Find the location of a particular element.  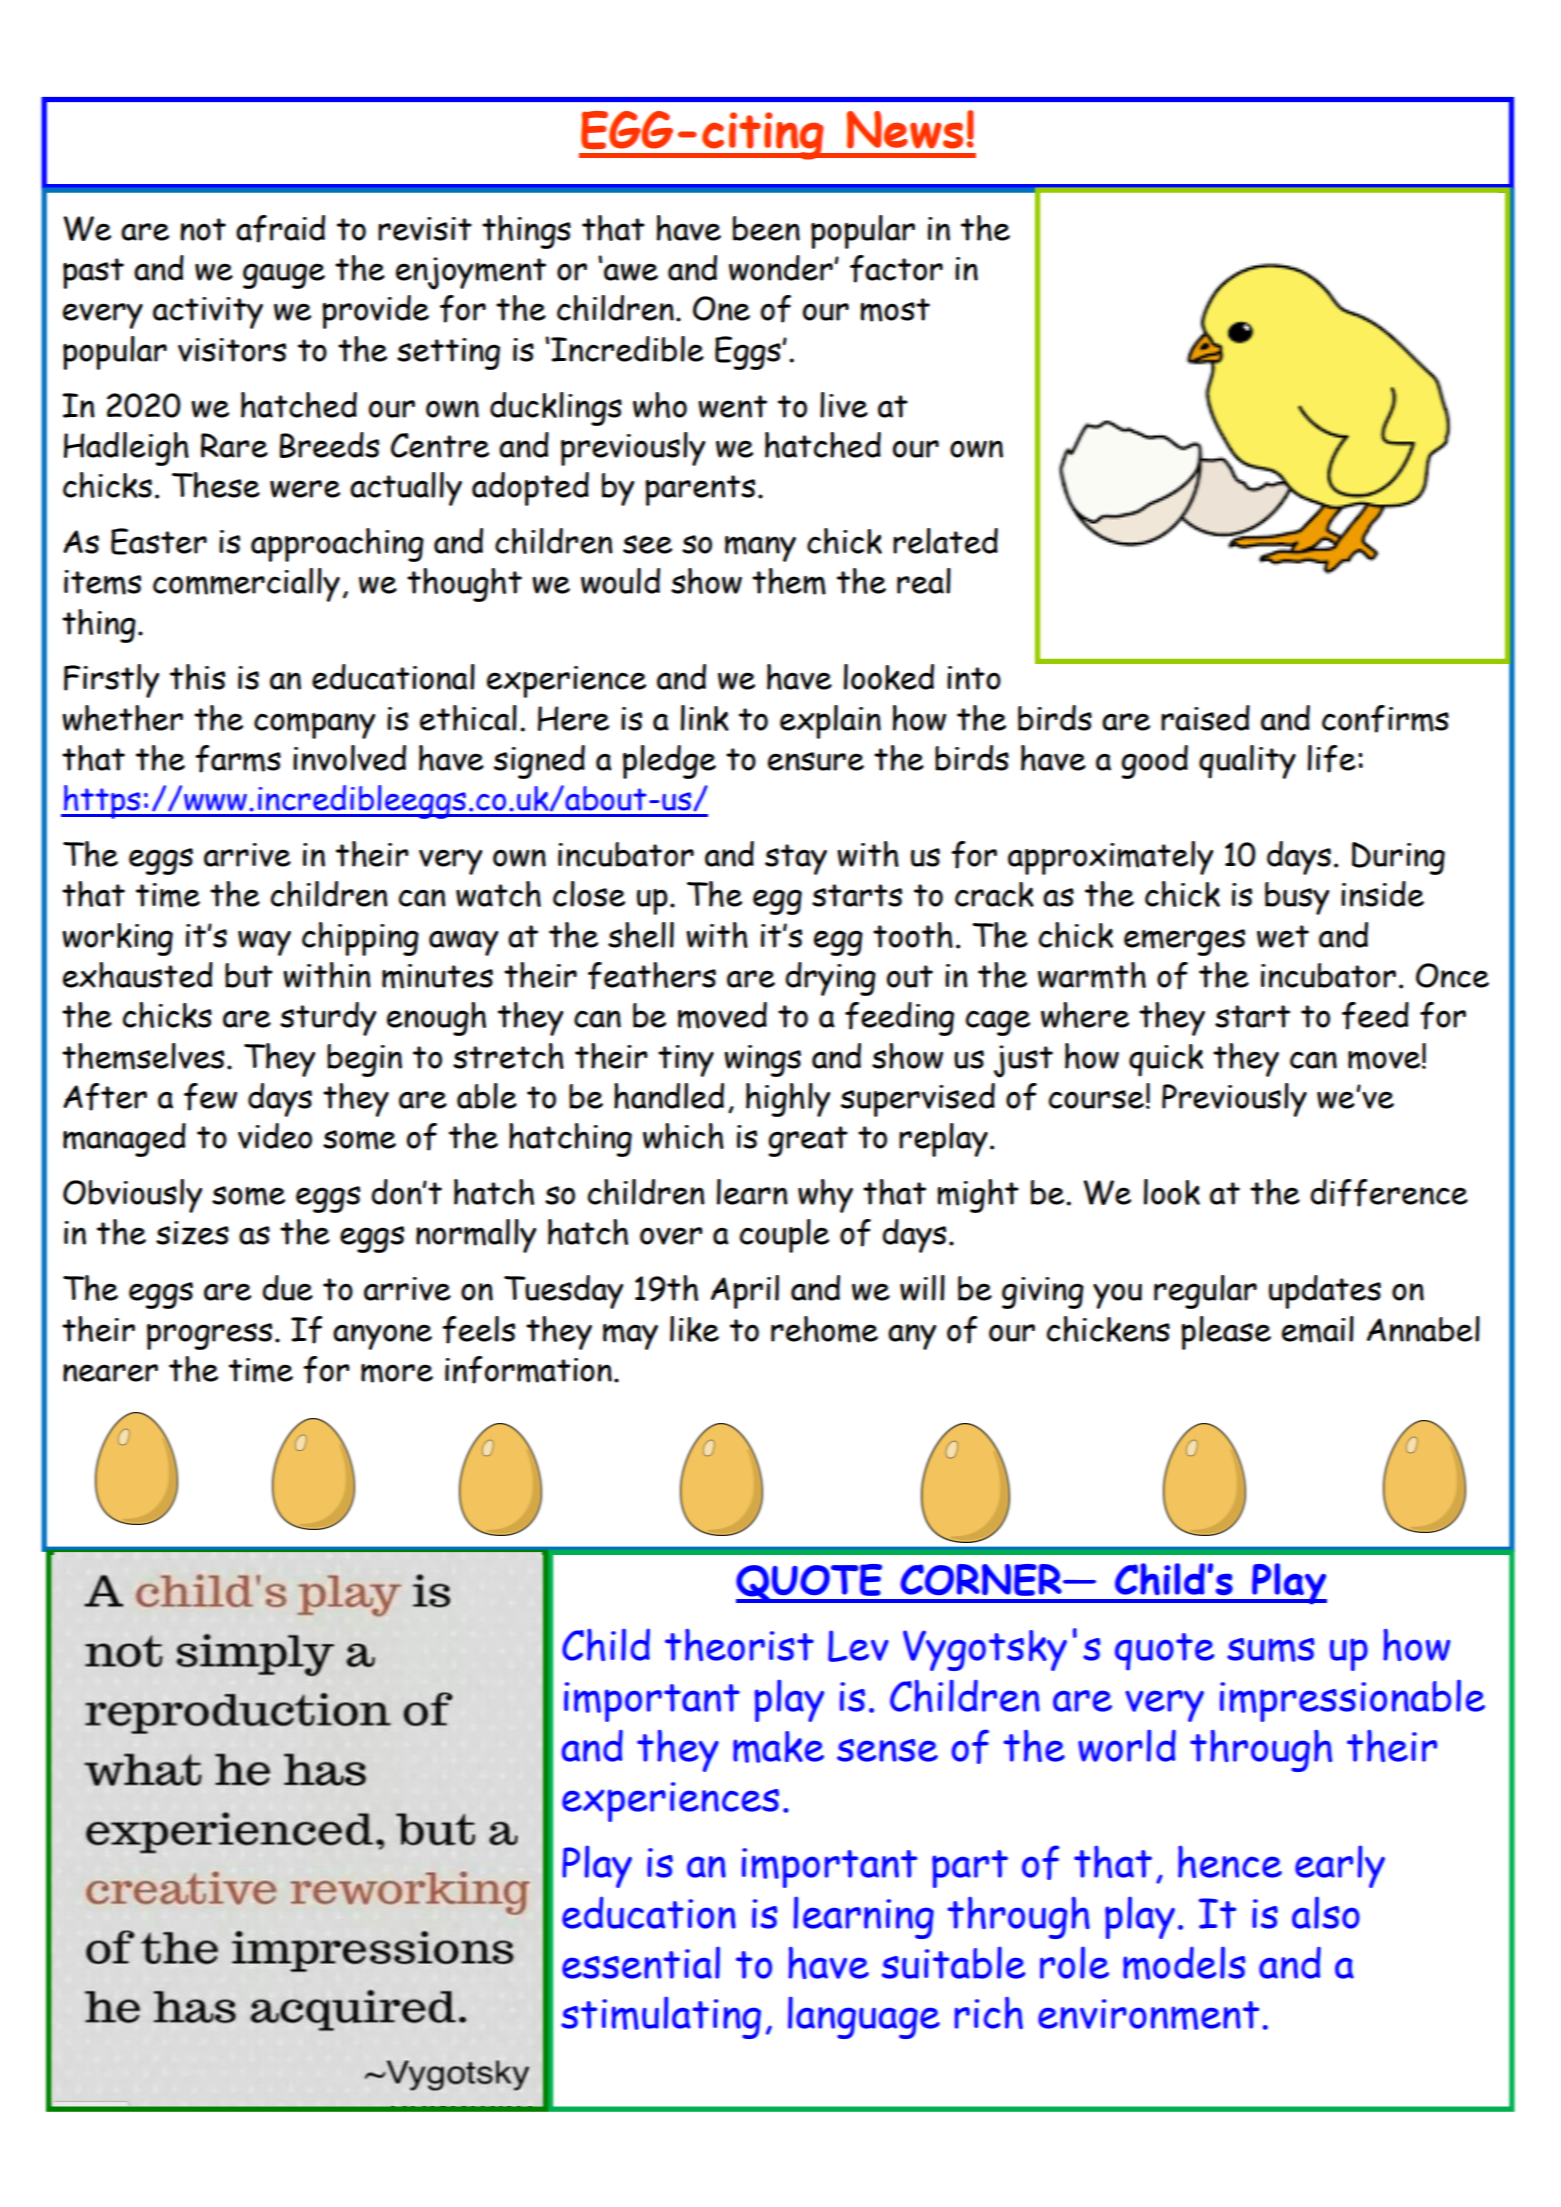

quick is located at coordinates (1166, 1060).
